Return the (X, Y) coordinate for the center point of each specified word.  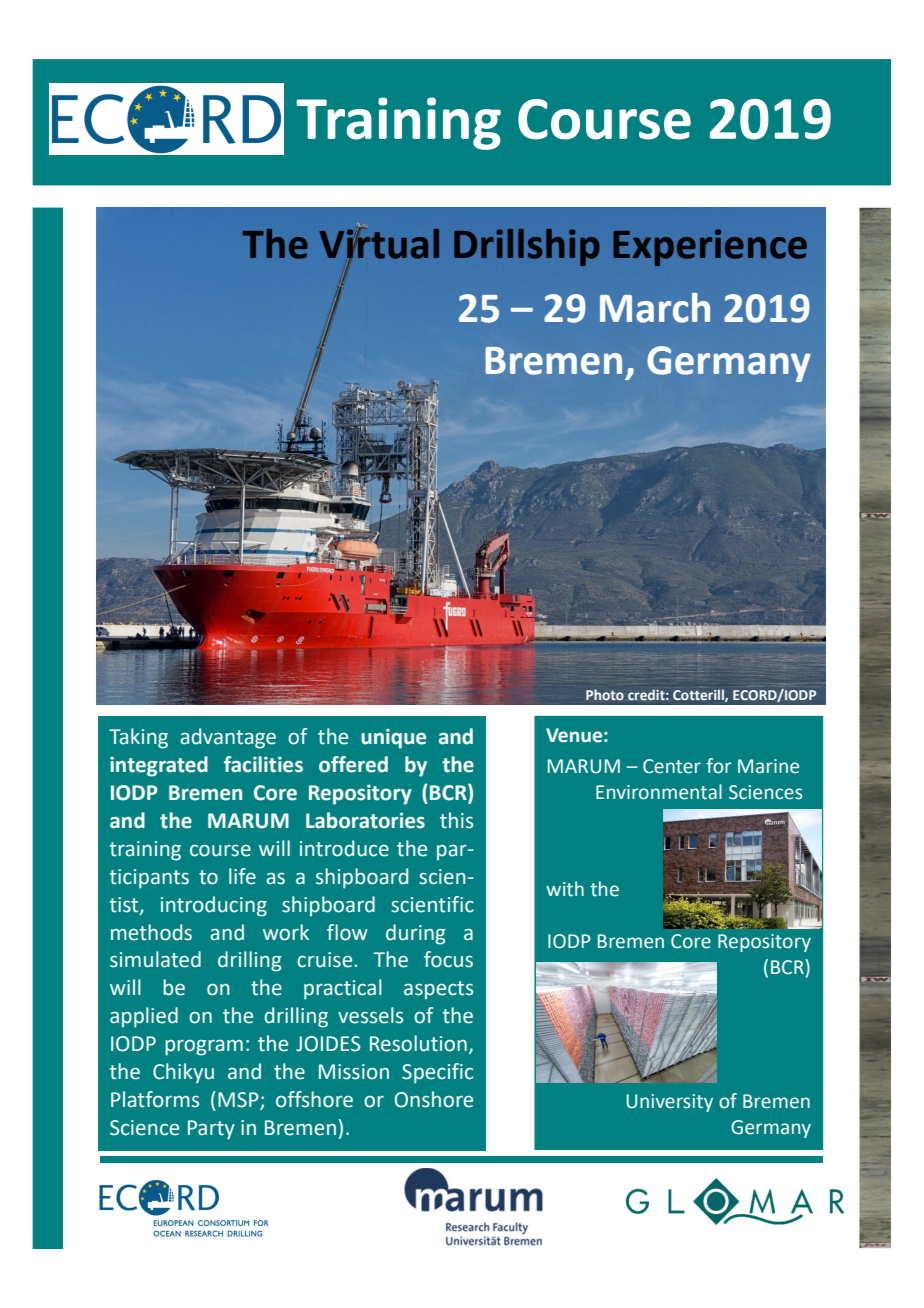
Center (672, 766)
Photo (605, 695)
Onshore (434, 1099)
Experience (710, 247)
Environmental (659, 792)
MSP (239, 1101)
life (242, 876)
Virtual (379, 243)
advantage (228, 738)
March (655, 308)
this (456, 820)
